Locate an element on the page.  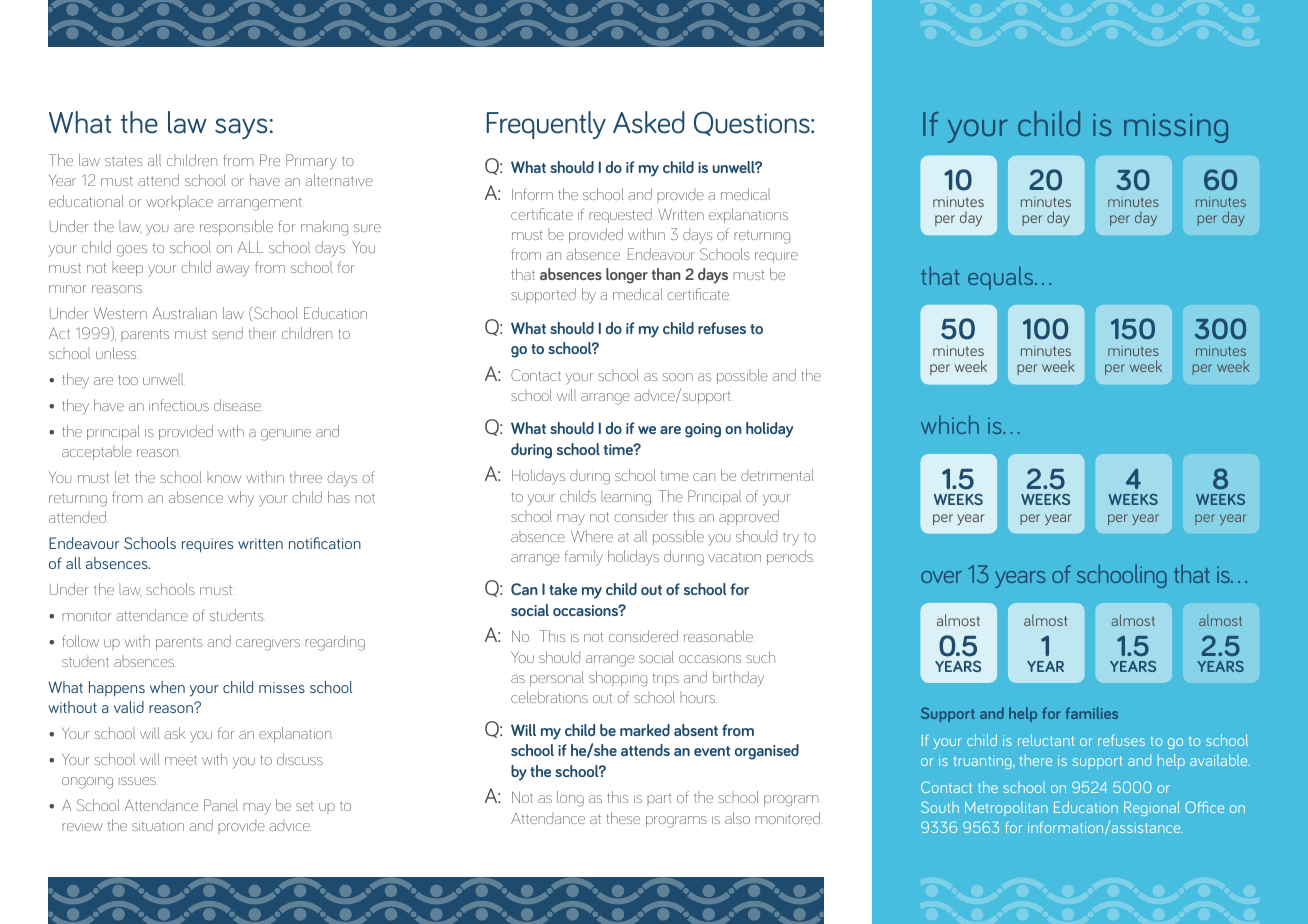
Panel is located at coordinates (221, 805).
